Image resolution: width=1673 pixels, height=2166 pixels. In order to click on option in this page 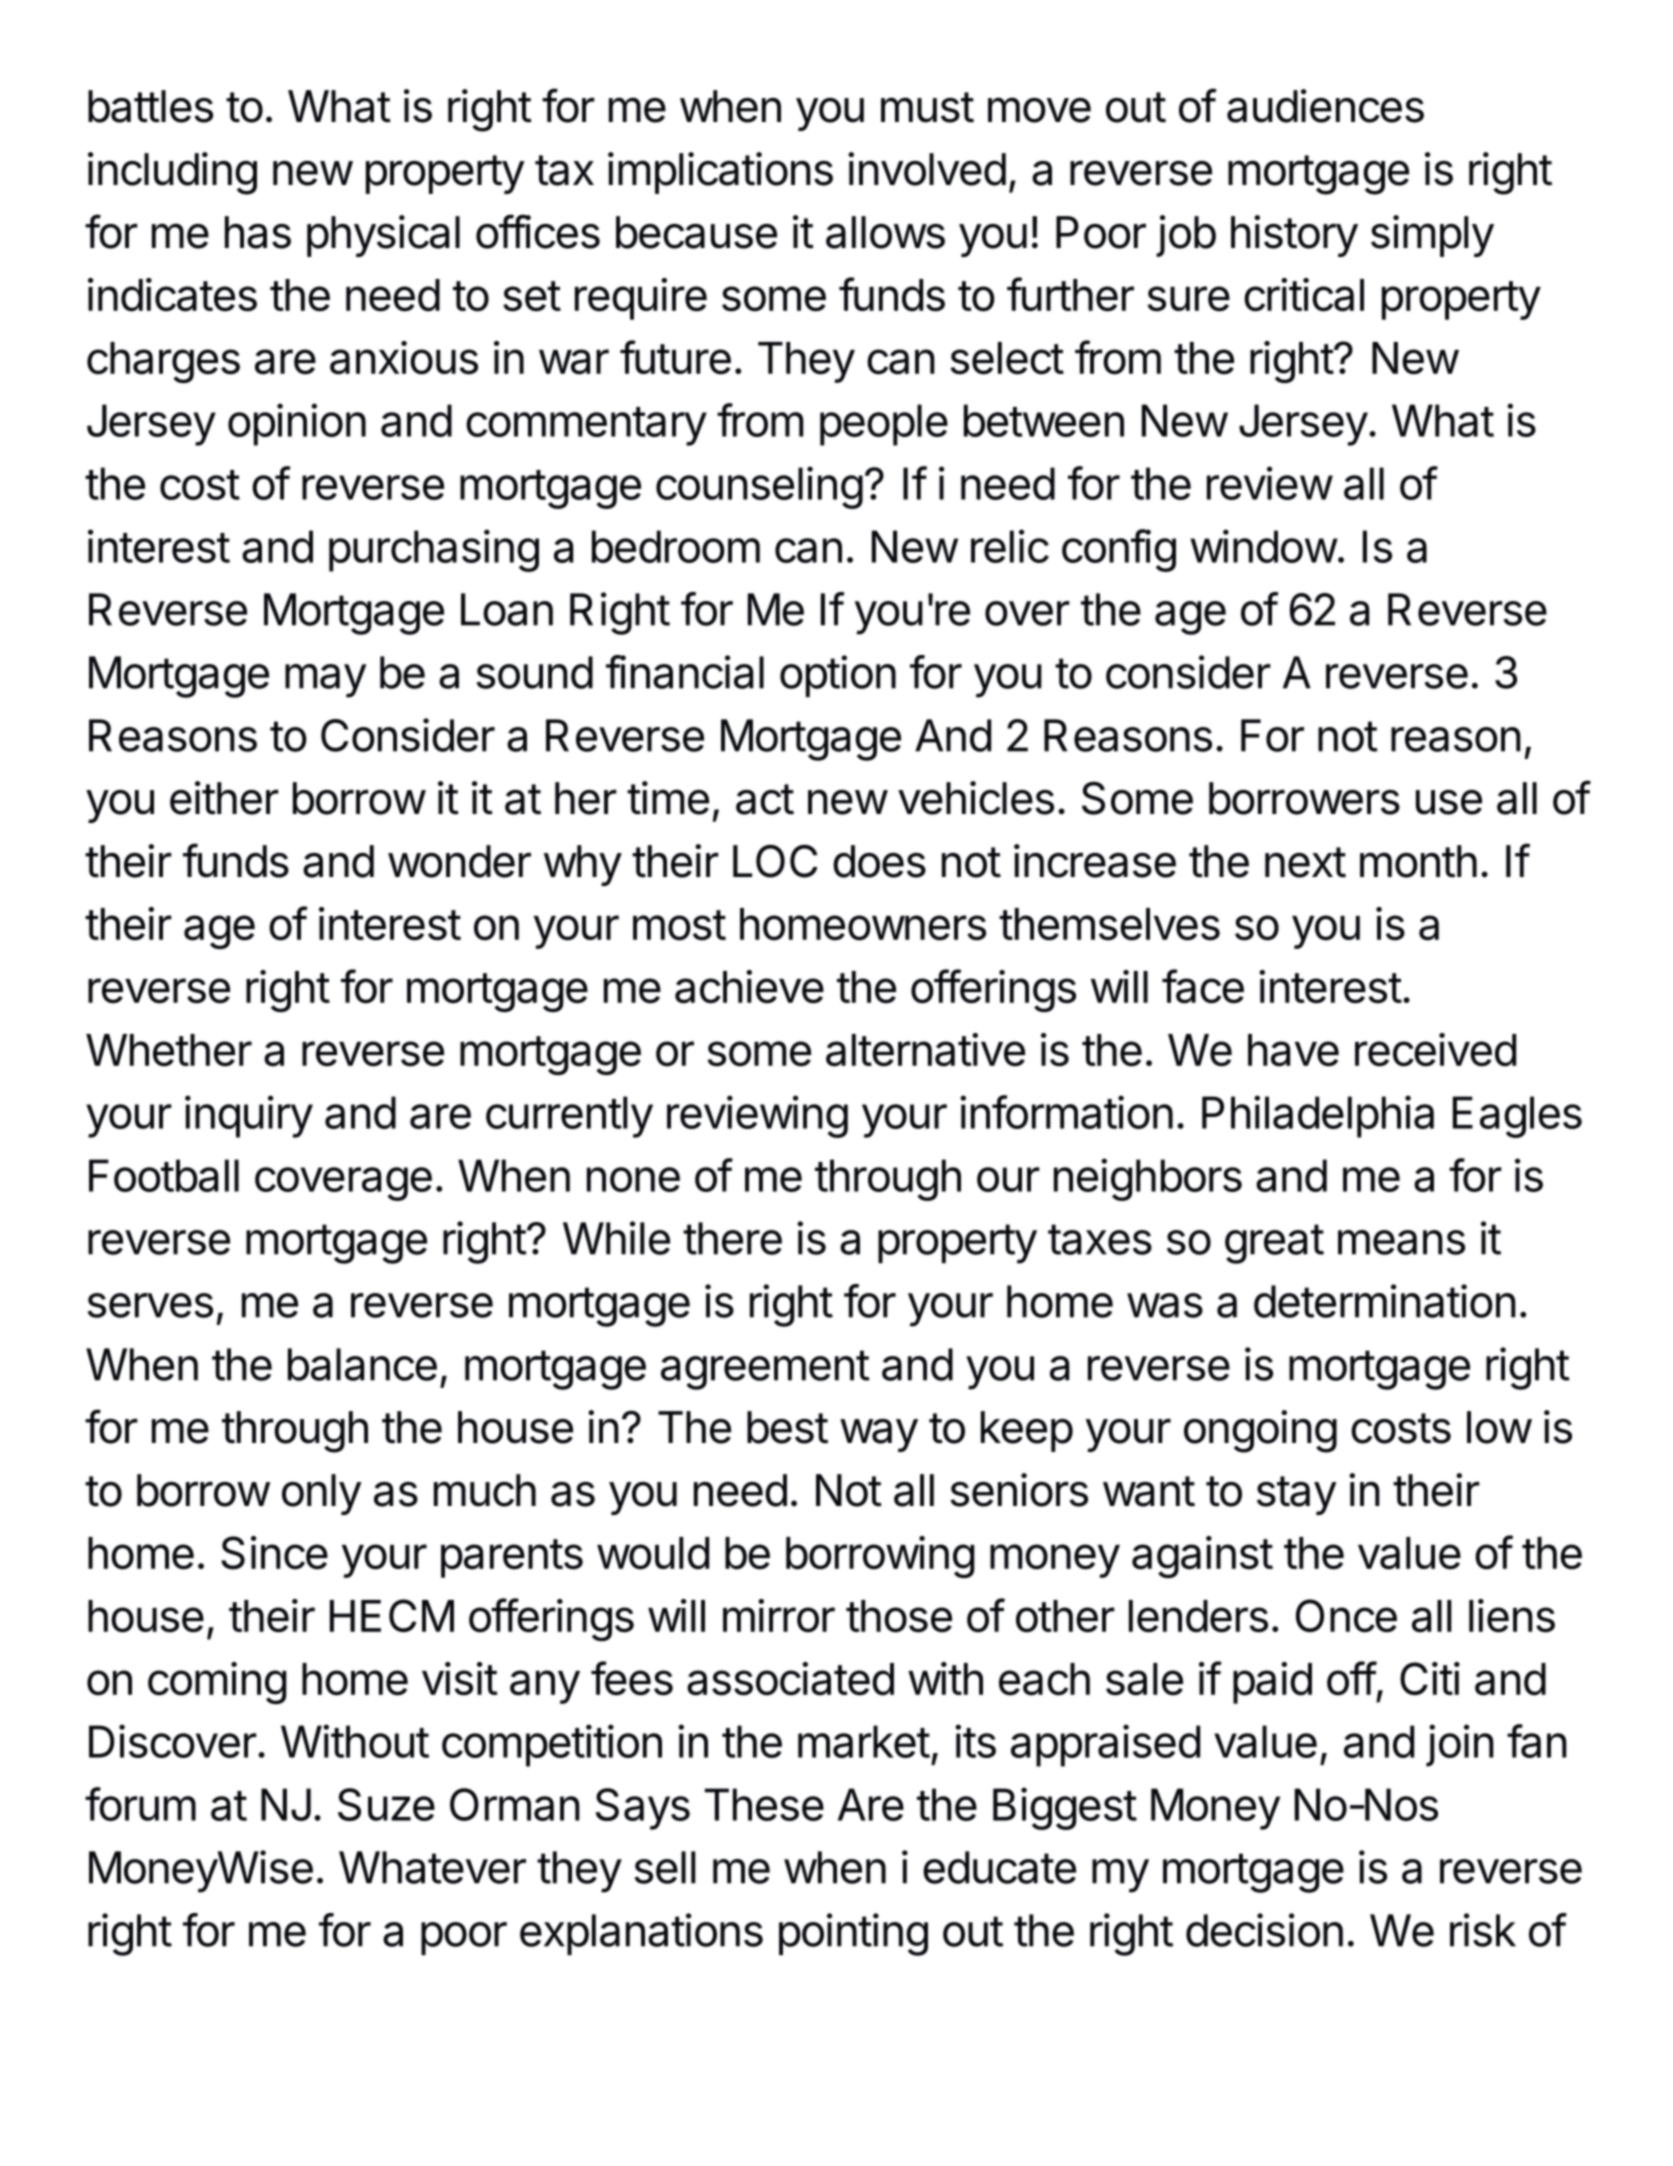, I will do `click(838, 676)`.
